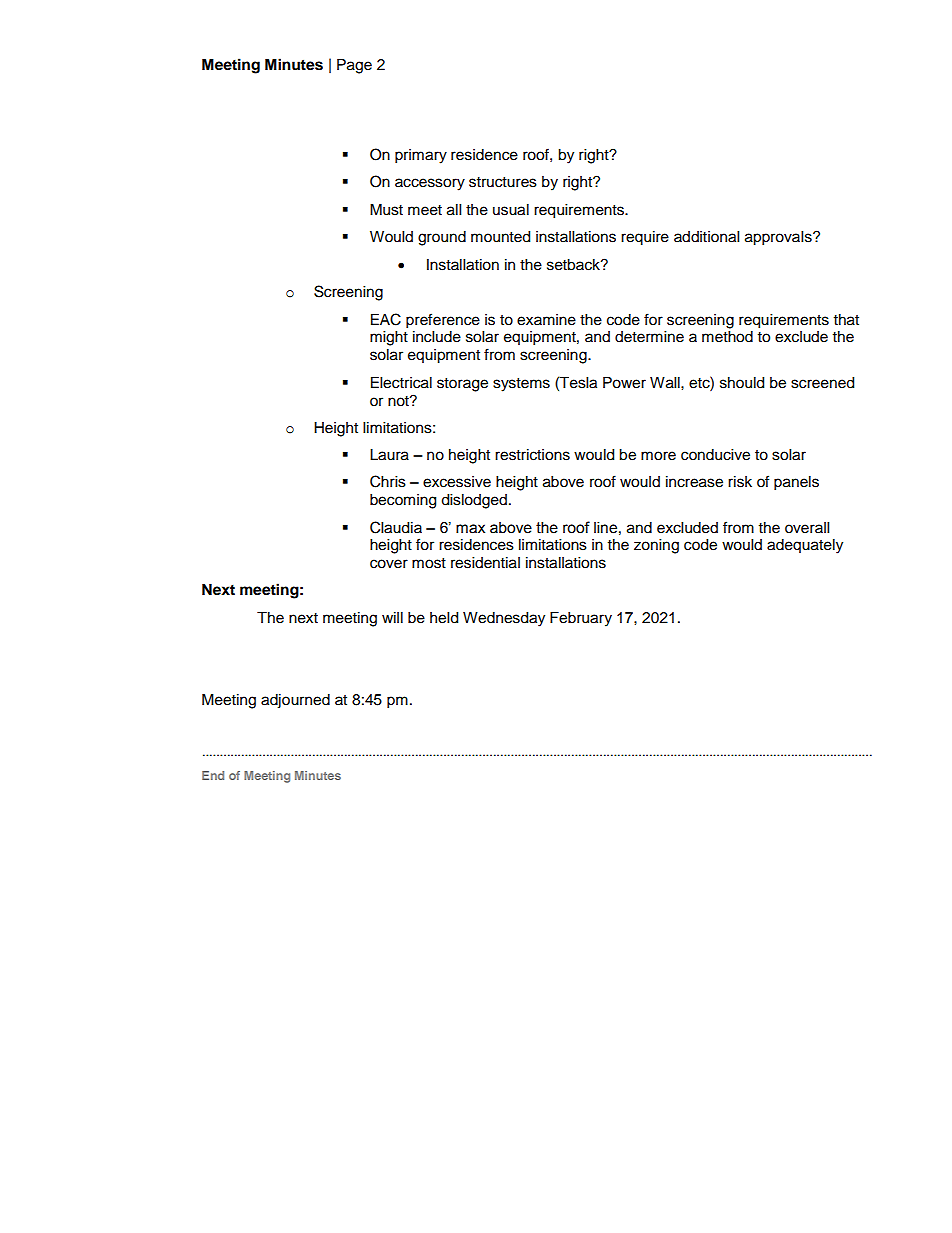 The image size is (952, 1233). I want to click on February, so click(581, 619).
